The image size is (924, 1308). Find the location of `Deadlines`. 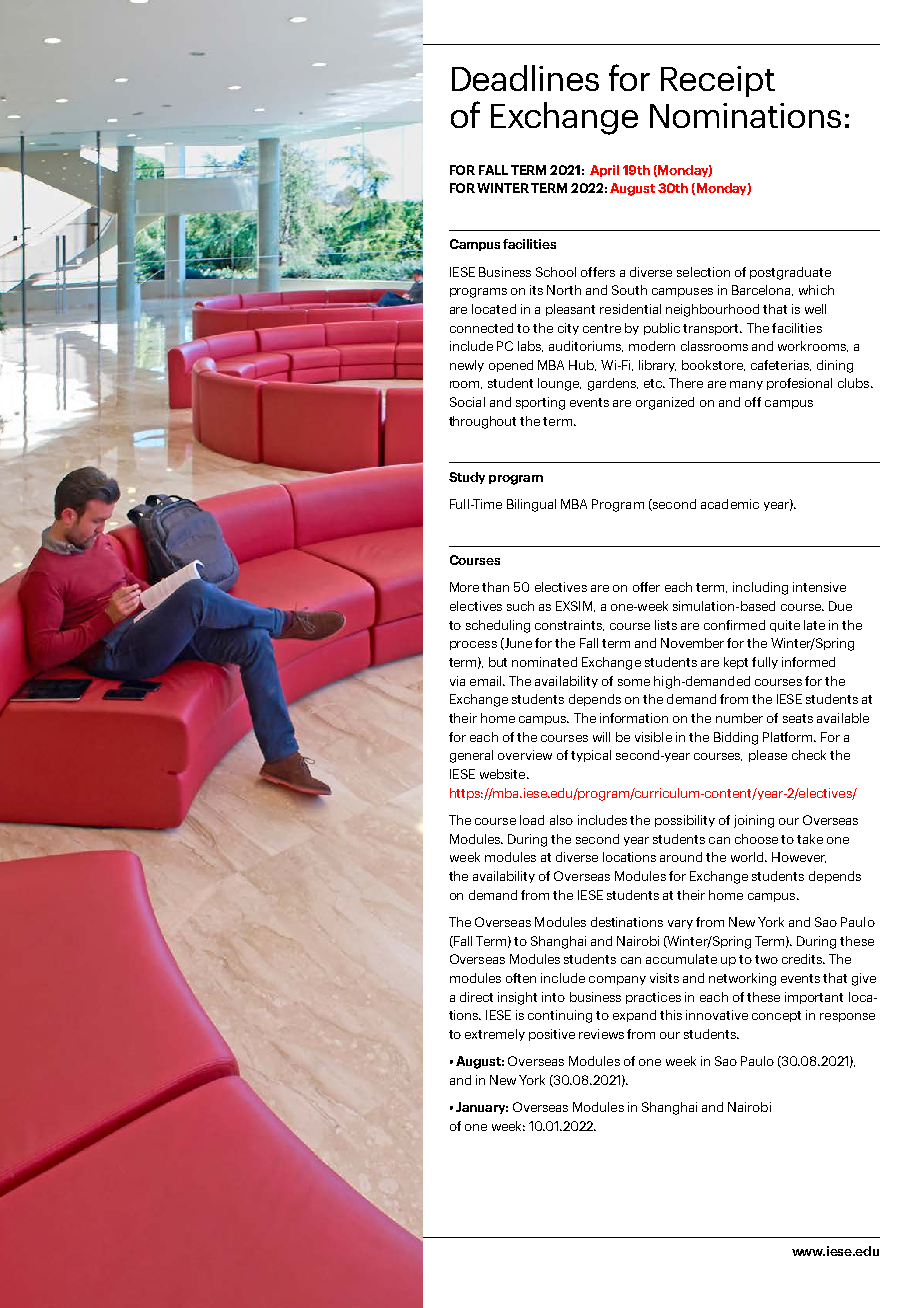

Deadlines is located at coordinates (525, 78).
